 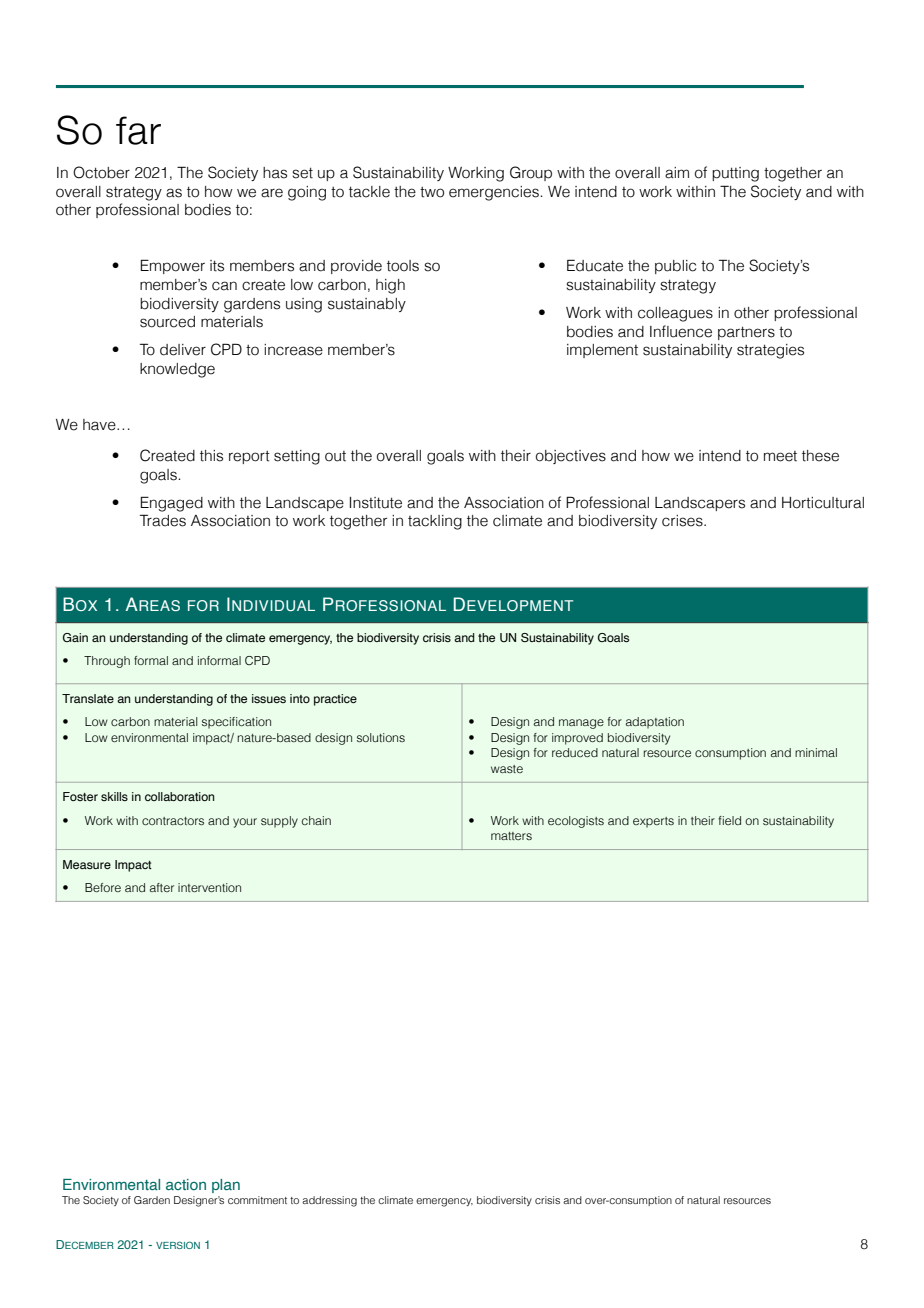 What do you see at coordinates (138, 130) in the screenshot?
I see `far` at bounding box center [138, 130].
